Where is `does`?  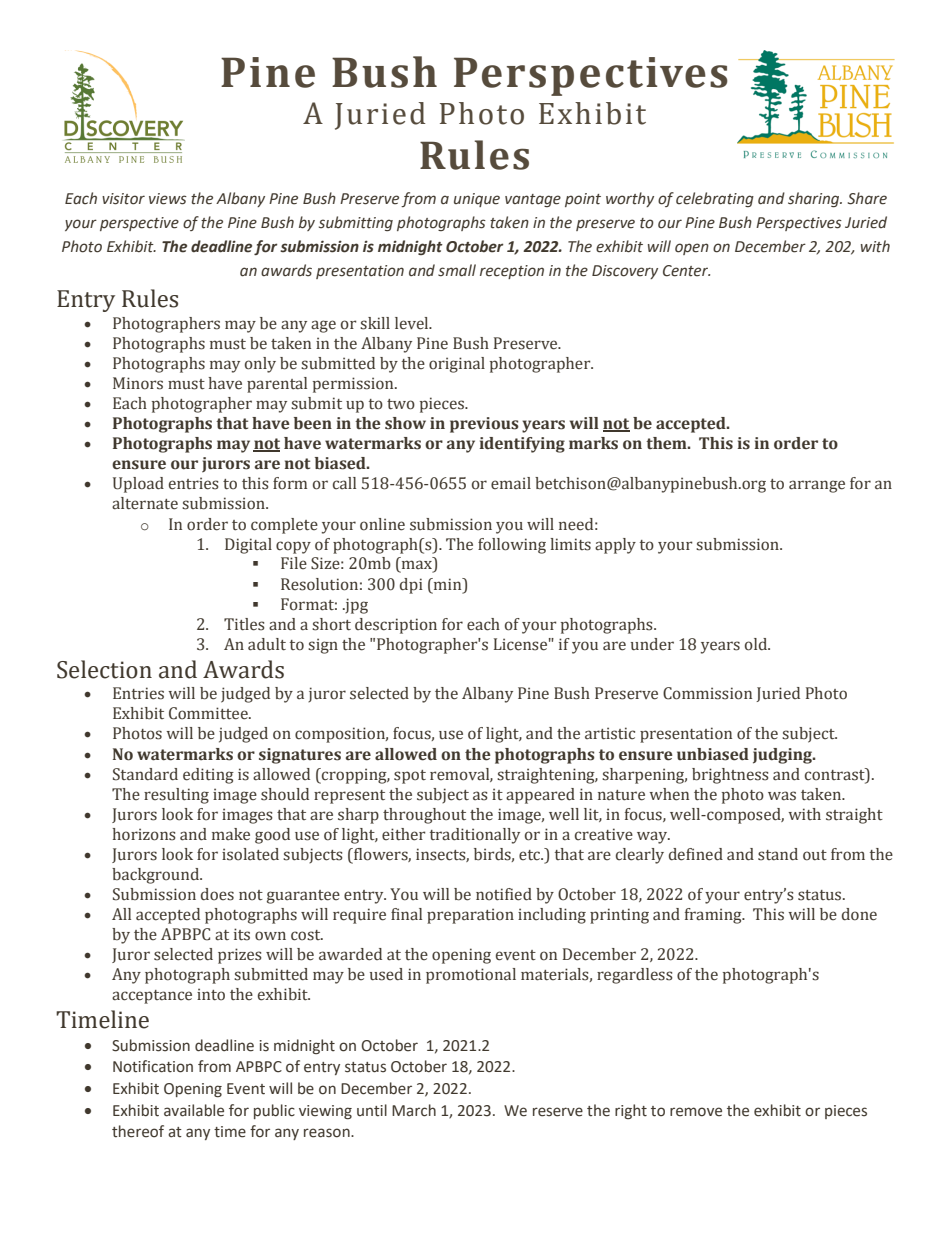
does is located at coordinates (217, 894).
